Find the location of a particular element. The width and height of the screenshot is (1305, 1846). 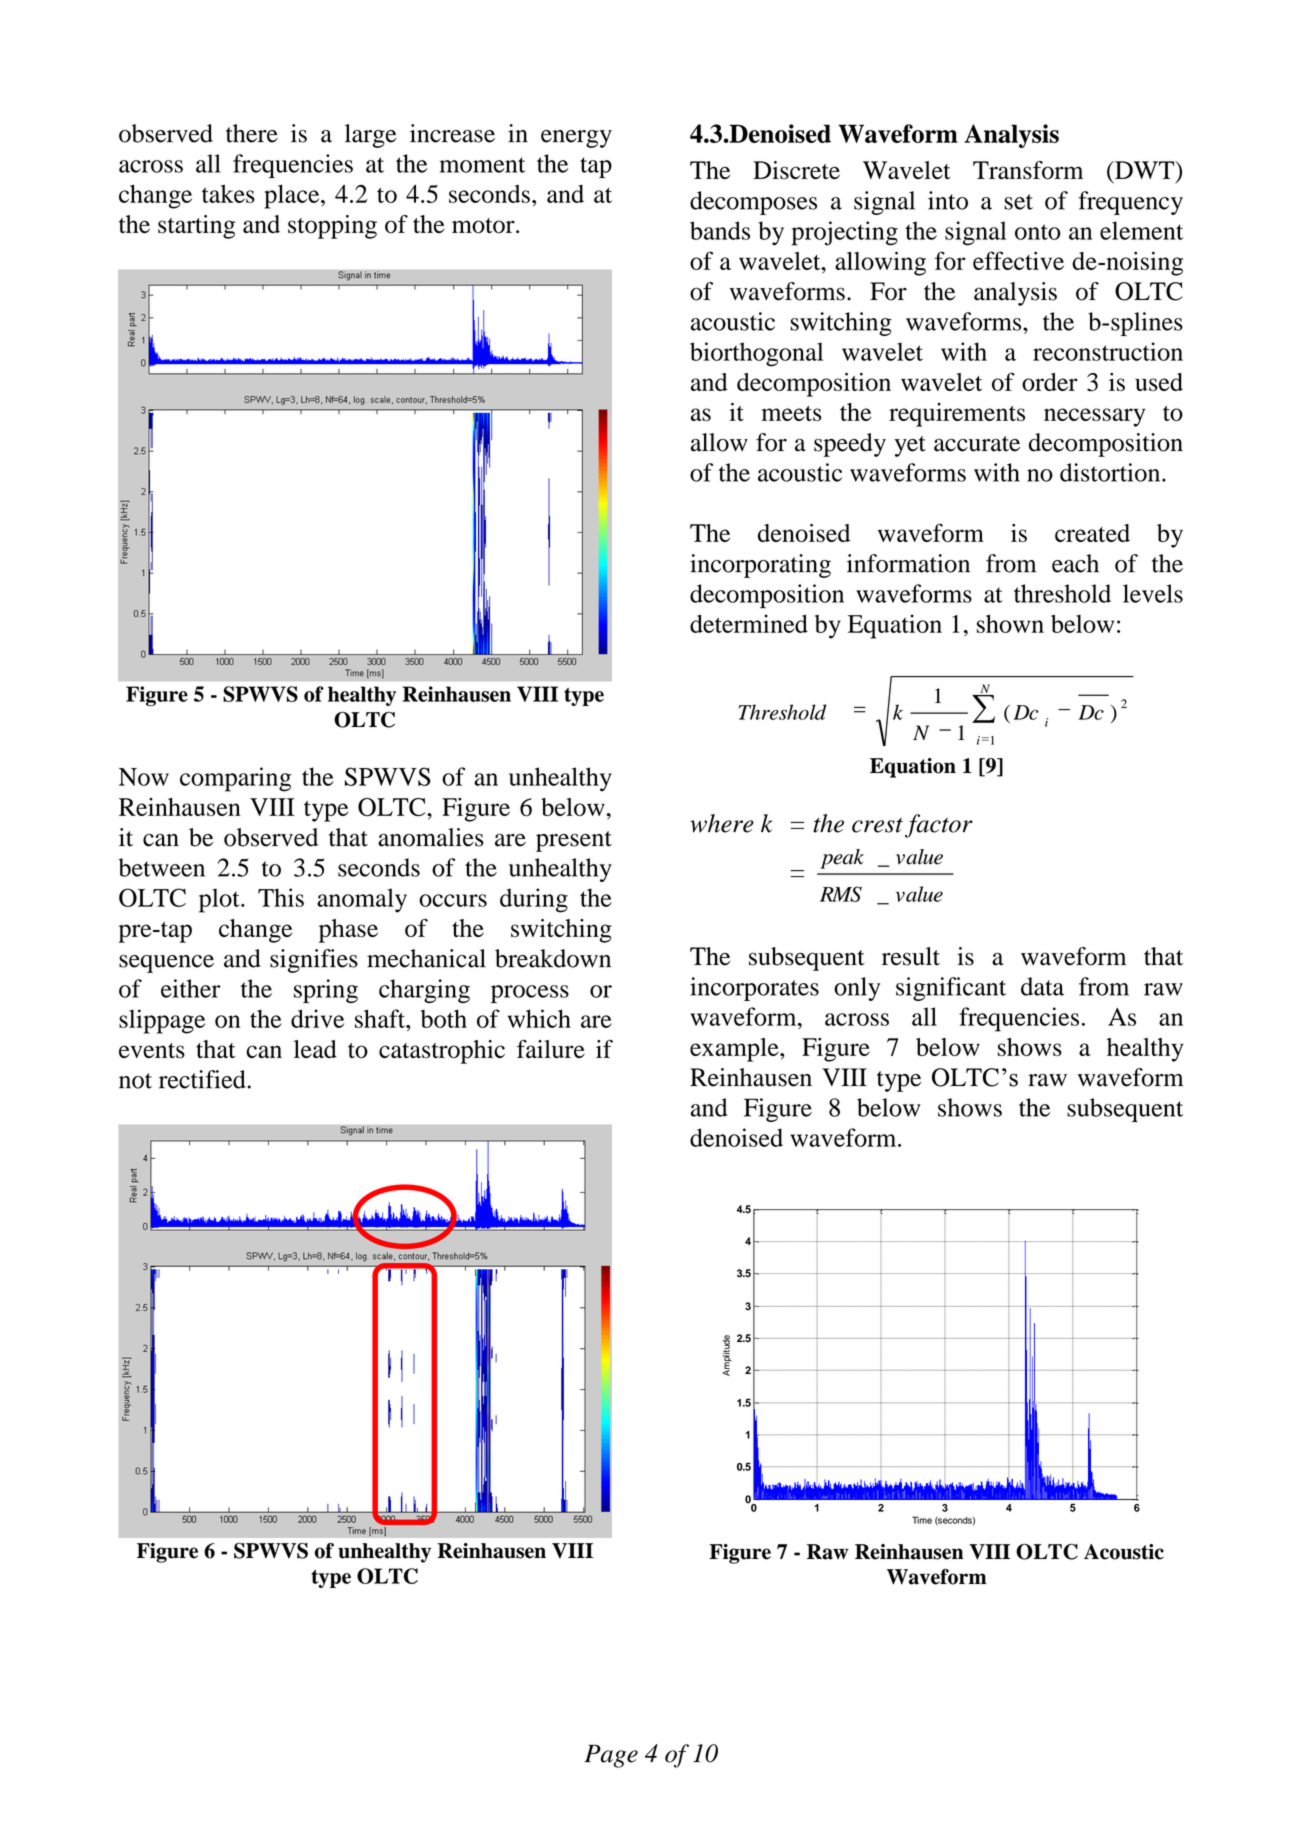

determined is located at coordinates (749, 623).
